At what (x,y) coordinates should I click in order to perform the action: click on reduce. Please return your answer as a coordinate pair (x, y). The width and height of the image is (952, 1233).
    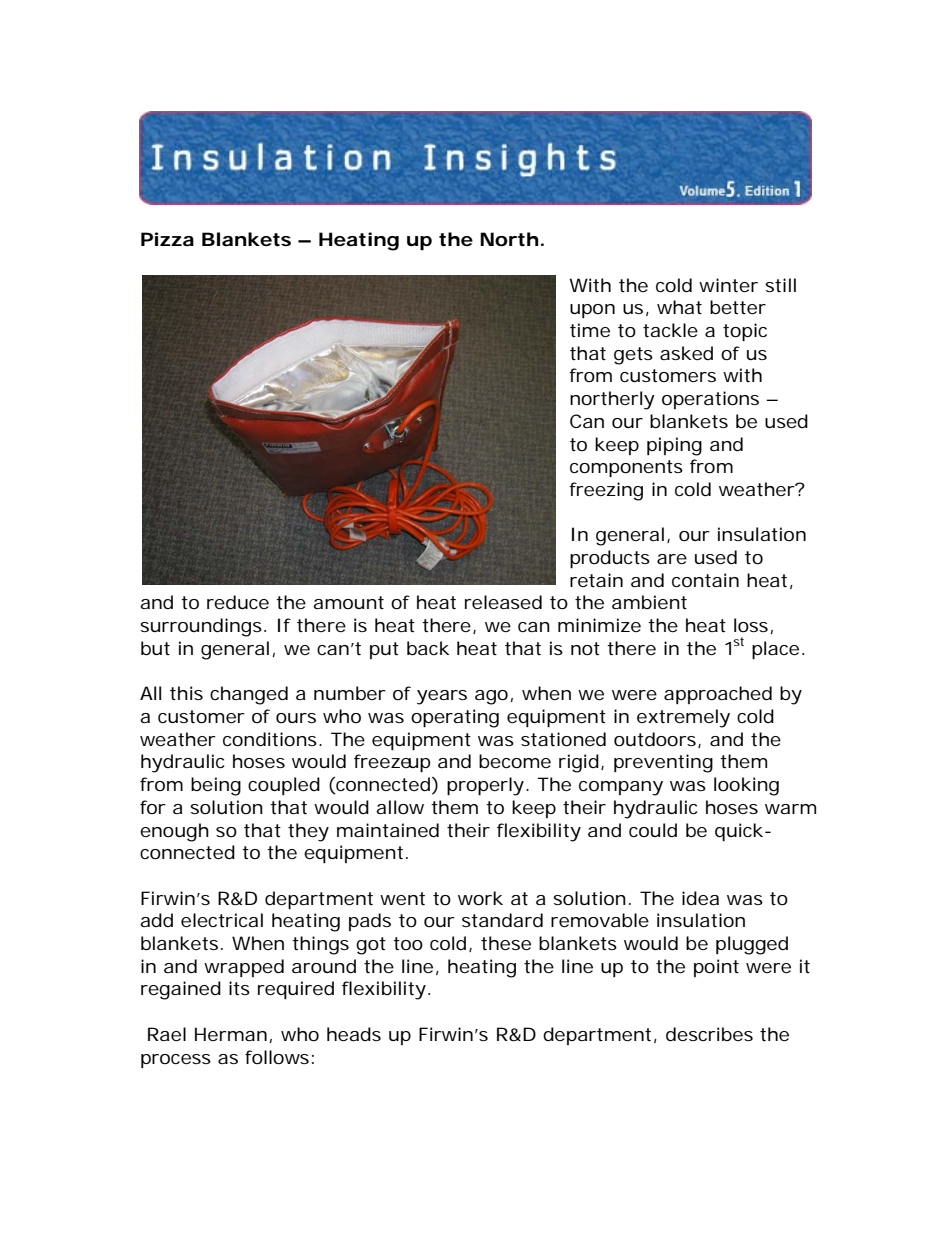
    Looking at the image, I should click on (238, 602).
